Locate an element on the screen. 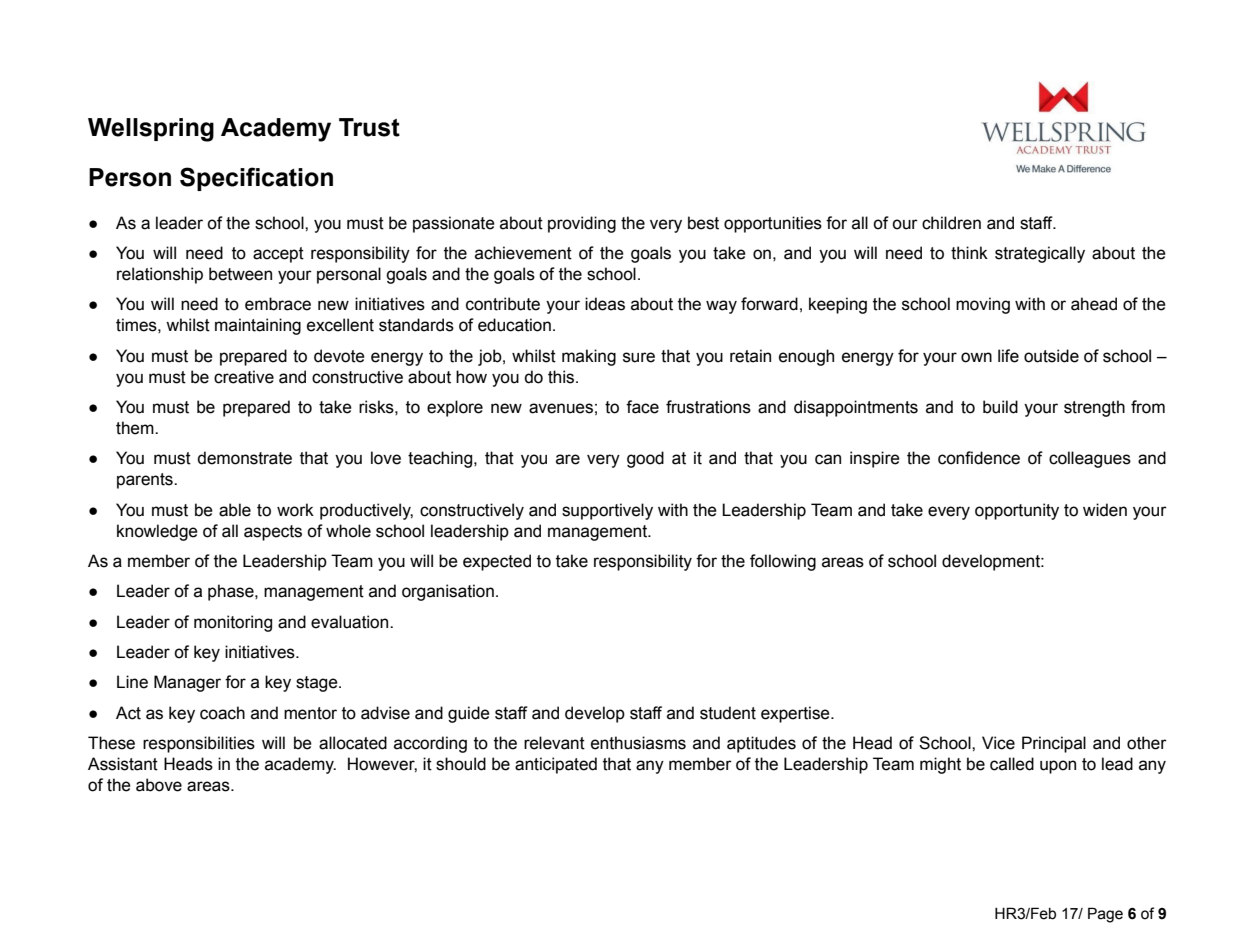  build is located at coordinates (1000, 407).
